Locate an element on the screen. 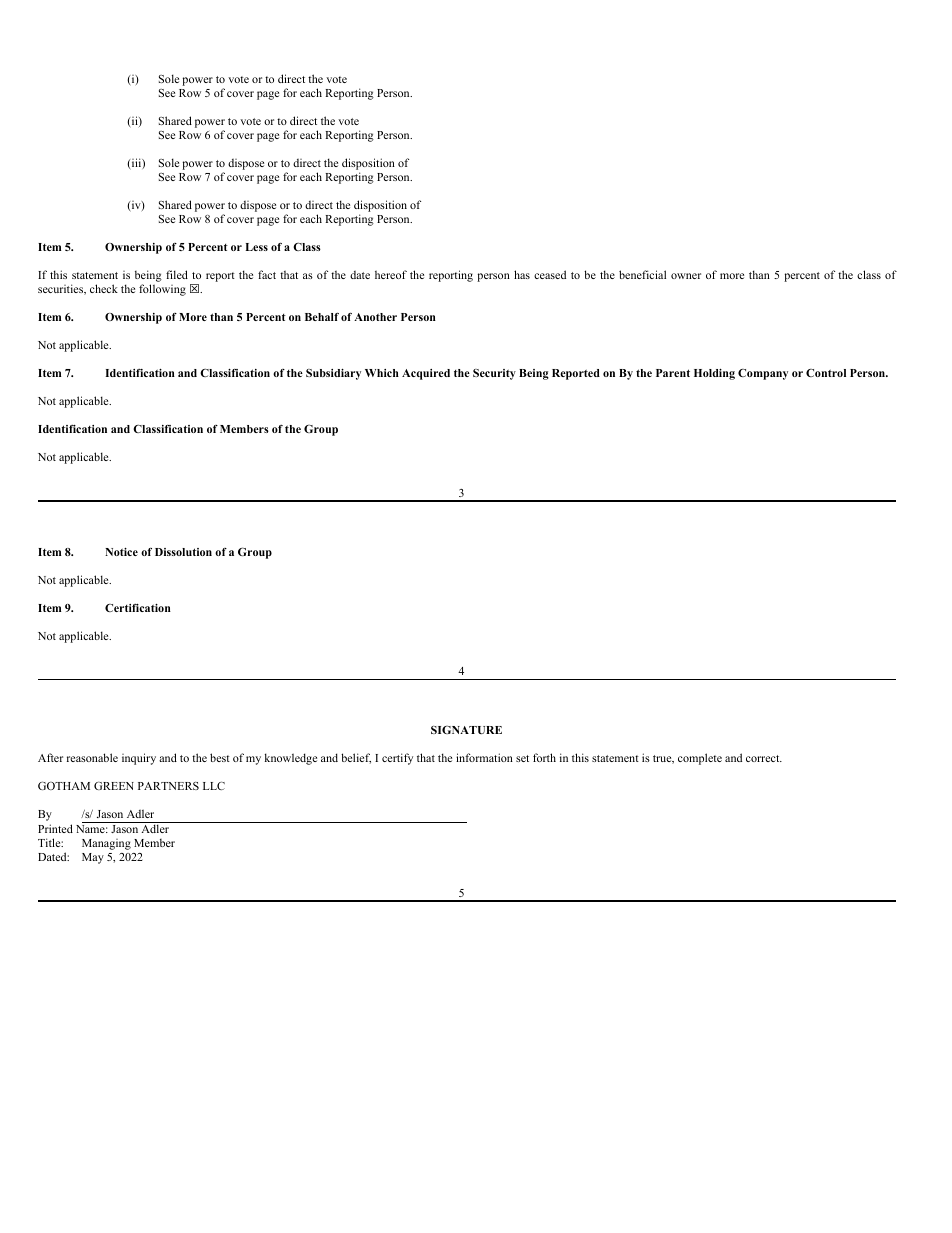 This screenshot has width=952, height=1233. Company is located at coordinates (763, 374).
